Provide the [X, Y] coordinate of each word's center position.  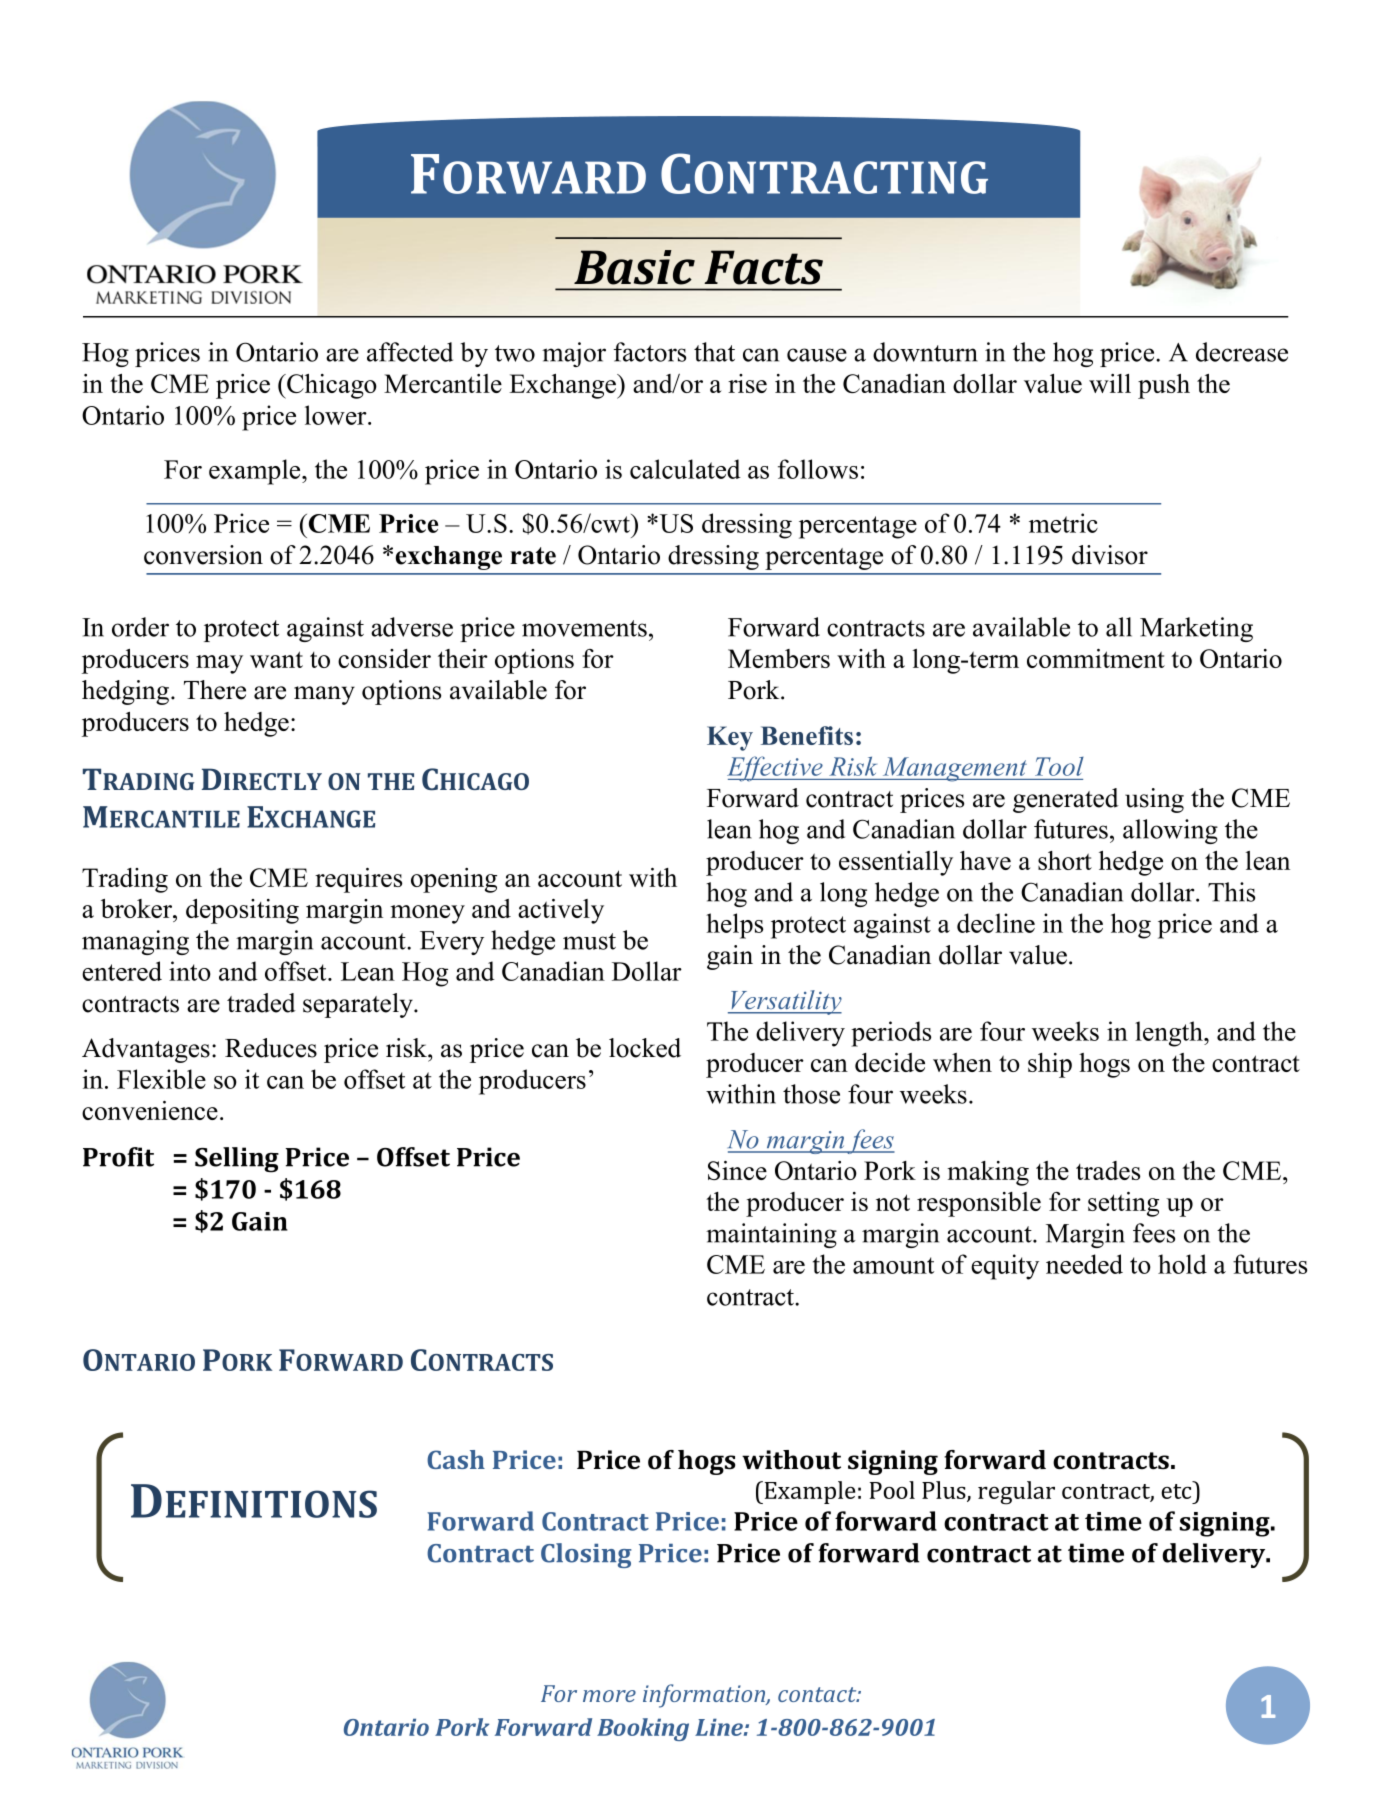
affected [410, 352]
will [1110, 383]
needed [1084, 1264]
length [1170, 1034]
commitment [1096, 658]
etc [1177, 1490]
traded [261, 1003]
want [276, 659]
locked [645, 1048]
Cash [456, 1459]
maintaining [771, 1235]
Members [779, 658]
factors [650, 352]
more [609, 1696]
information [705, 1696]
